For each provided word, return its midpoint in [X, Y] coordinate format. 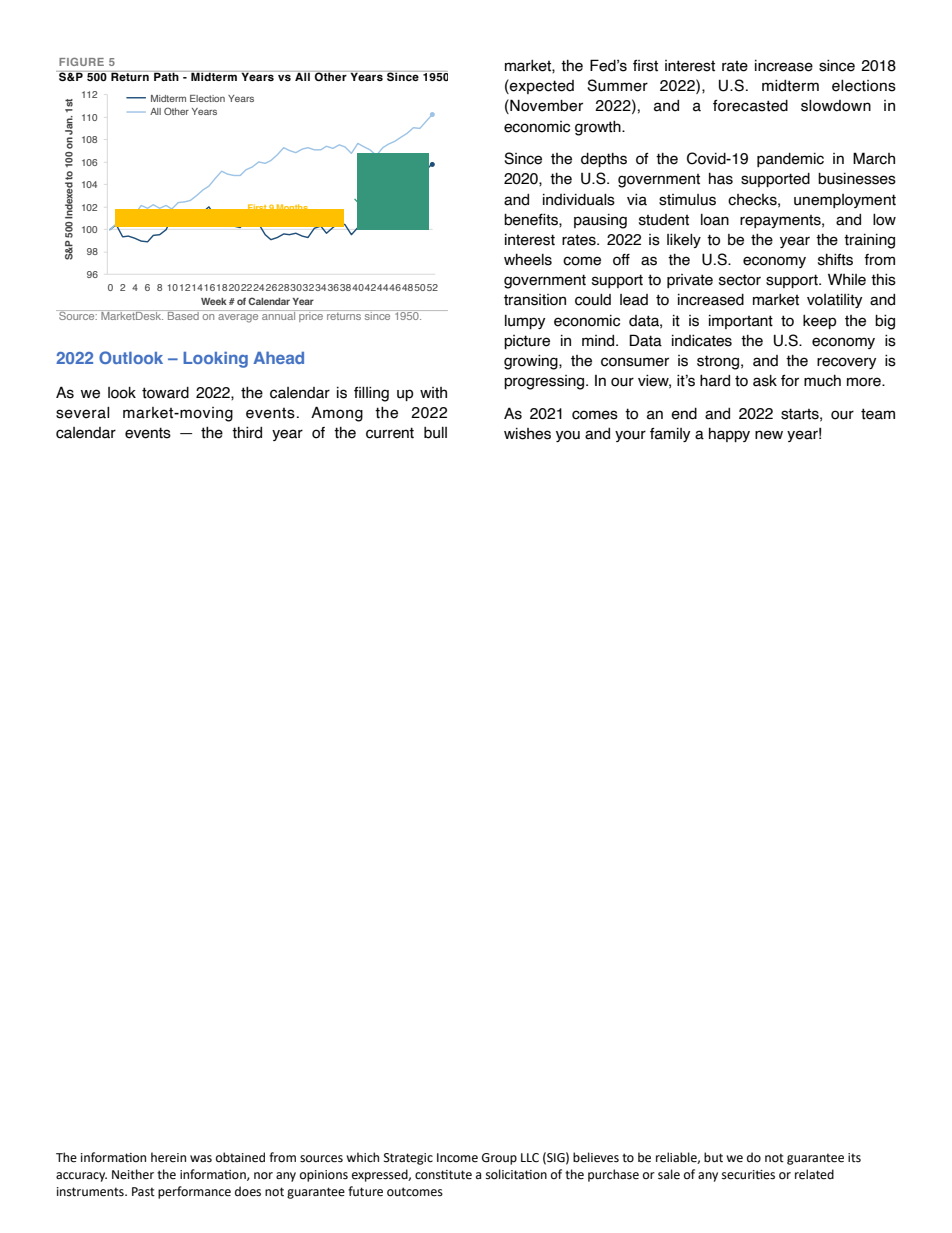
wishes [527, 434]
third [247, 432]
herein [168, 1157]
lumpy [525, 322]
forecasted [750, 106]
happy [729, 435]
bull [435, 433]
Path [166, 76]
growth [599, 128]
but [713, 1157]
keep [819, 322]
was [201, 1159]
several [83, 413]
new [769, 435]
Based [183, 315]
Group [499, 1159]
